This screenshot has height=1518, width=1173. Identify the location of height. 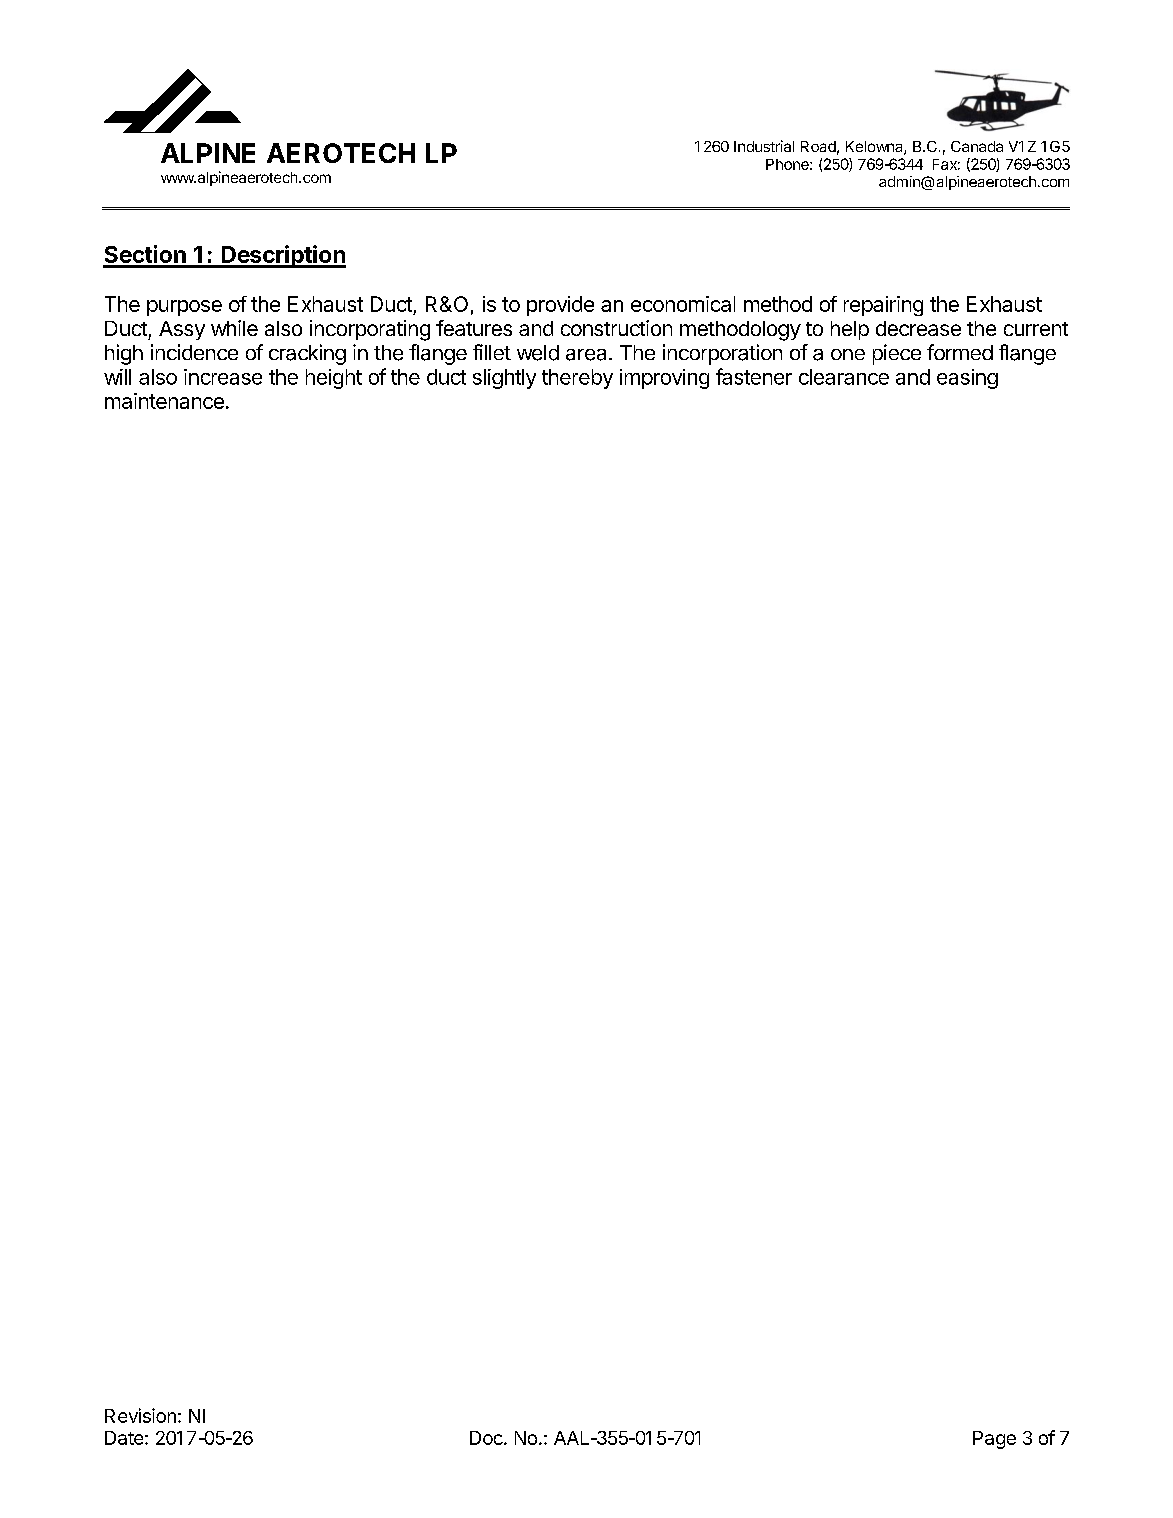
(334, 379).
